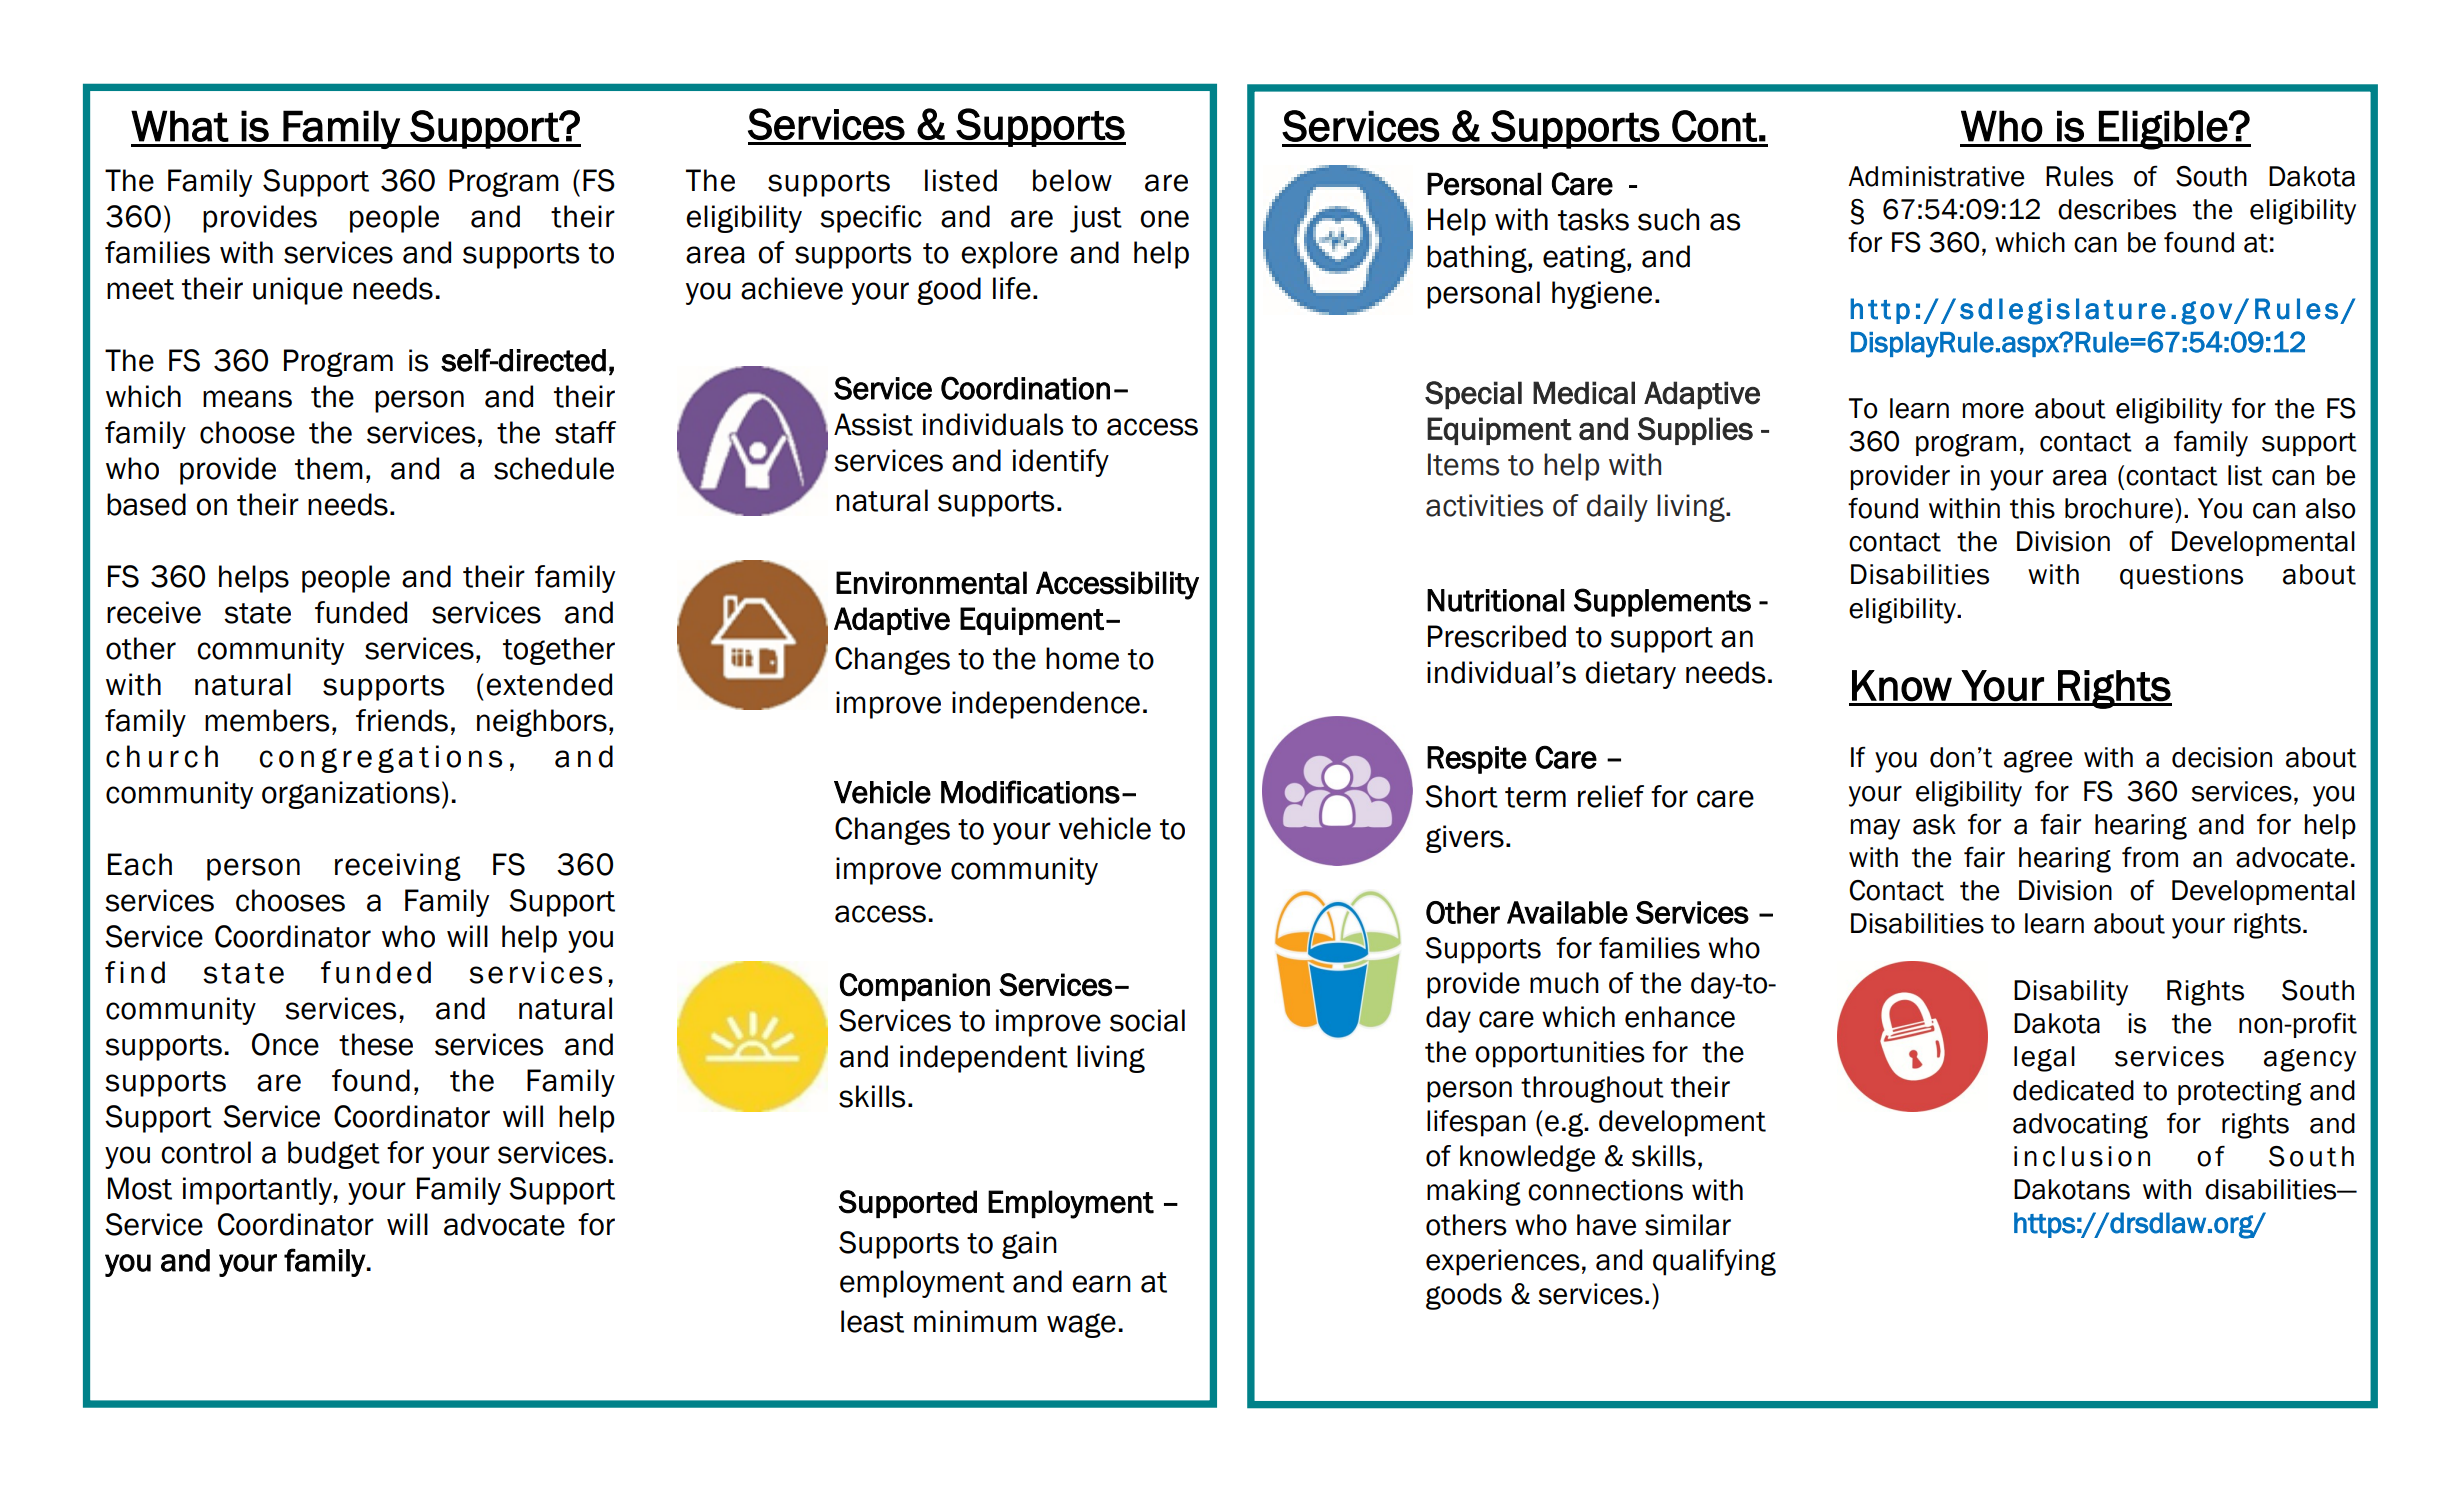  What do you see at coordinates (1567, 912) in the image?
I see `Available` at bounding box center [1567, 912].
